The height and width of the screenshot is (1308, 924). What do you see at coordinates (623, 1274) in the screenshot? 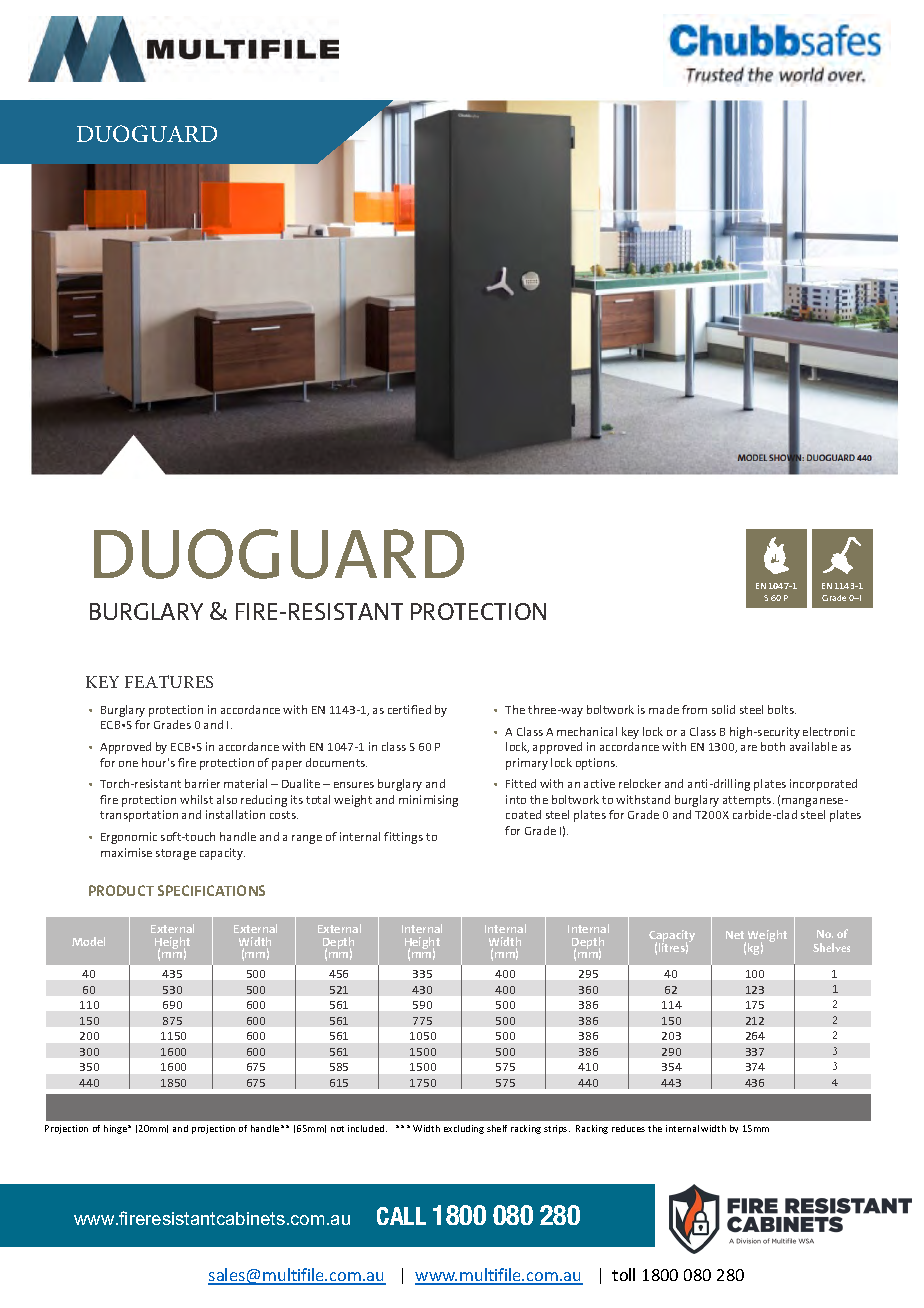
I see `toll` at bounding box center [623, 1274].
